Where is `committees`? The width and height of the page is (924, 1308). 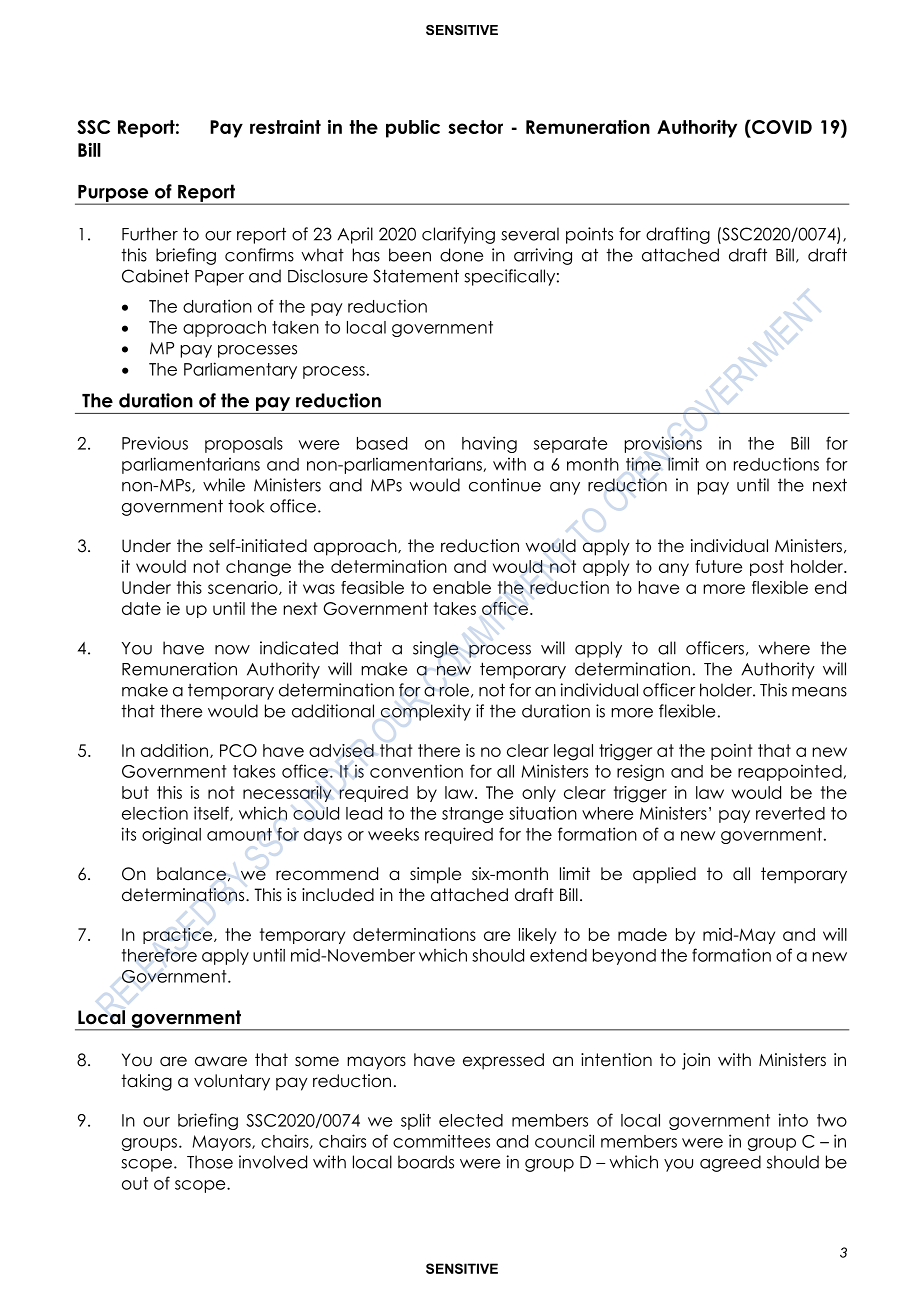 committees is located at coordinates (441, 1141).
